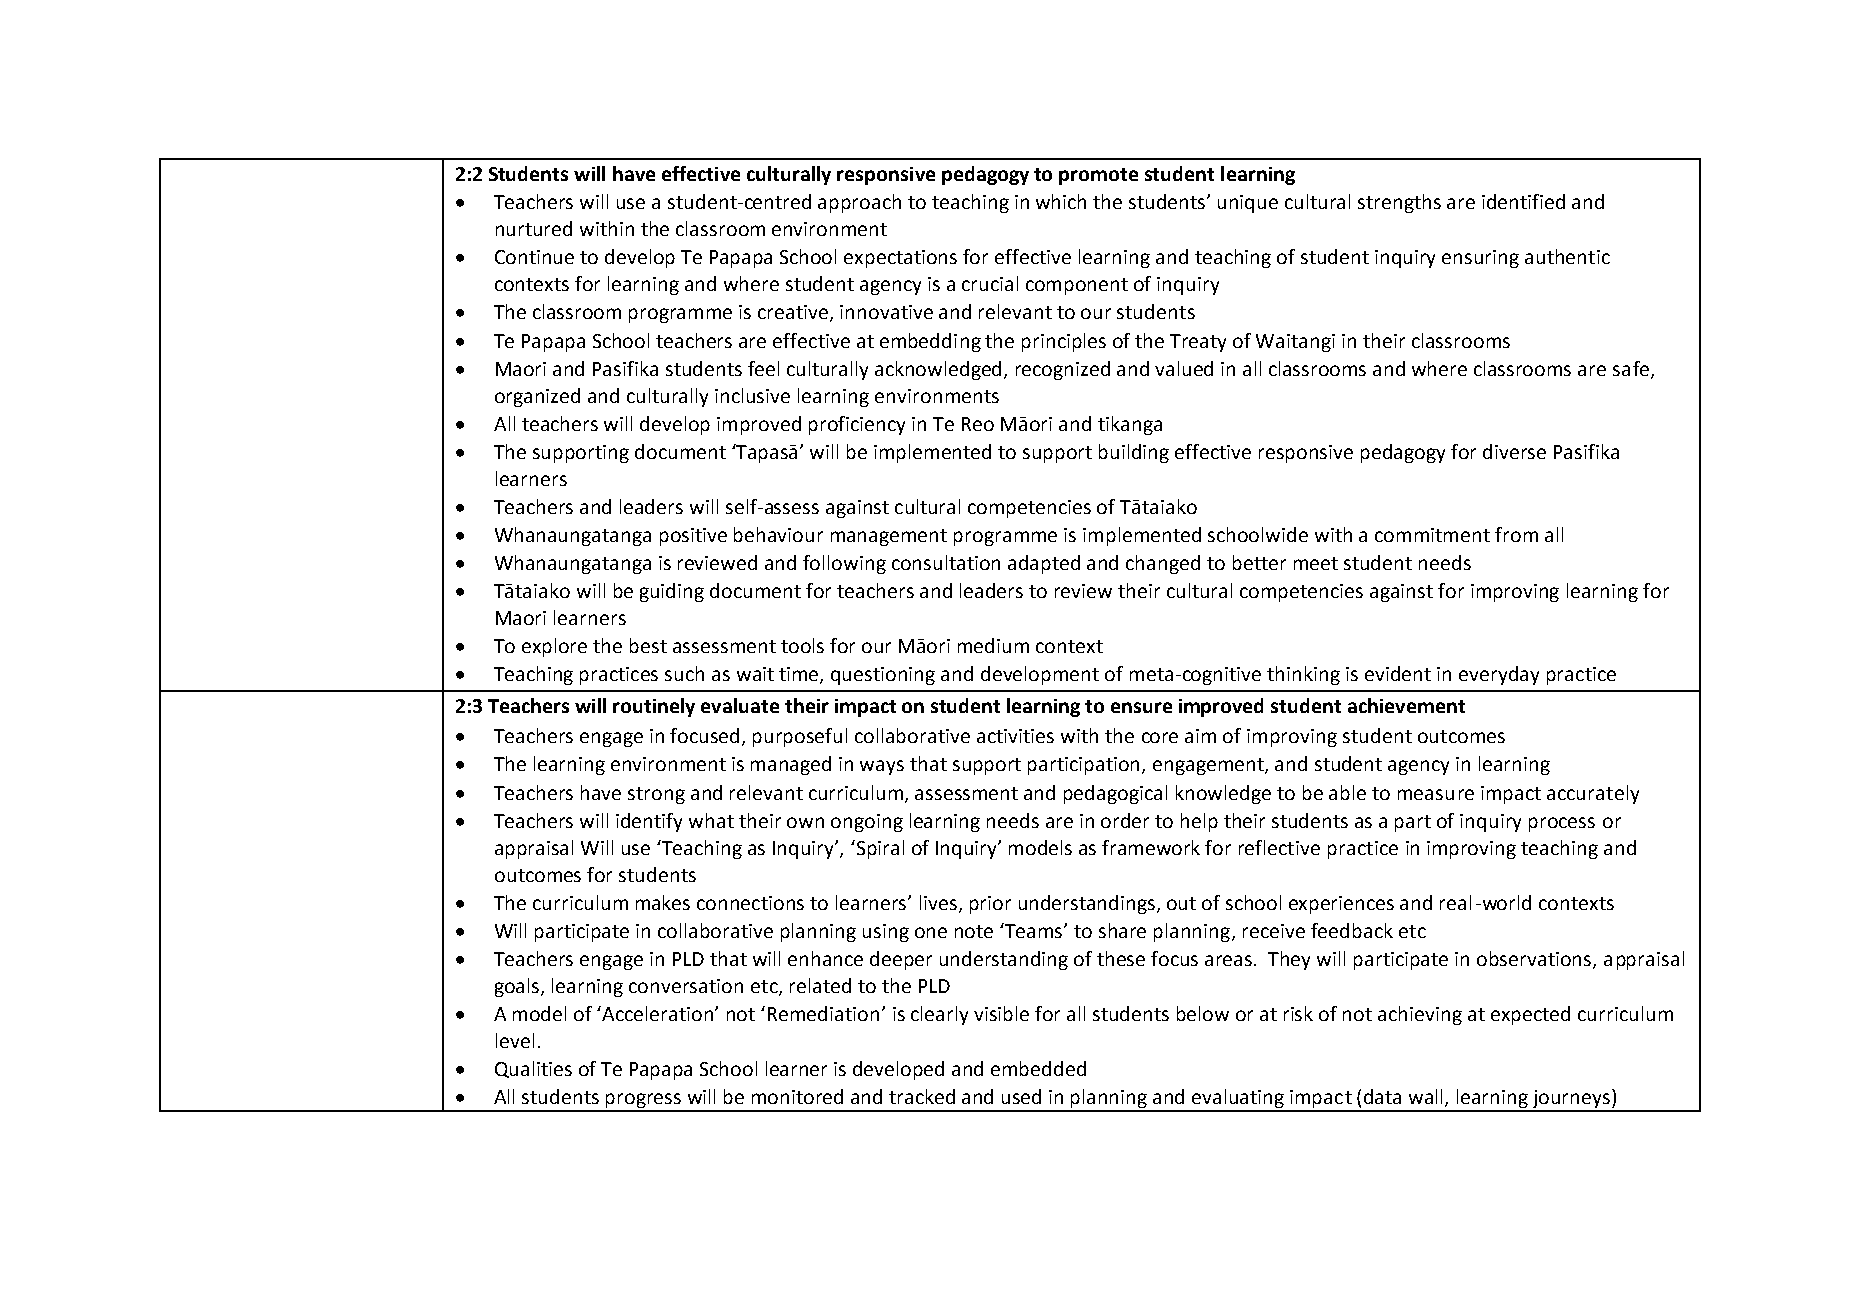 This image has height=1314, width=1859. What do you see at coordinates (534, 228) in the image?
I see `nurtured` at bounding box center [534, 228].
